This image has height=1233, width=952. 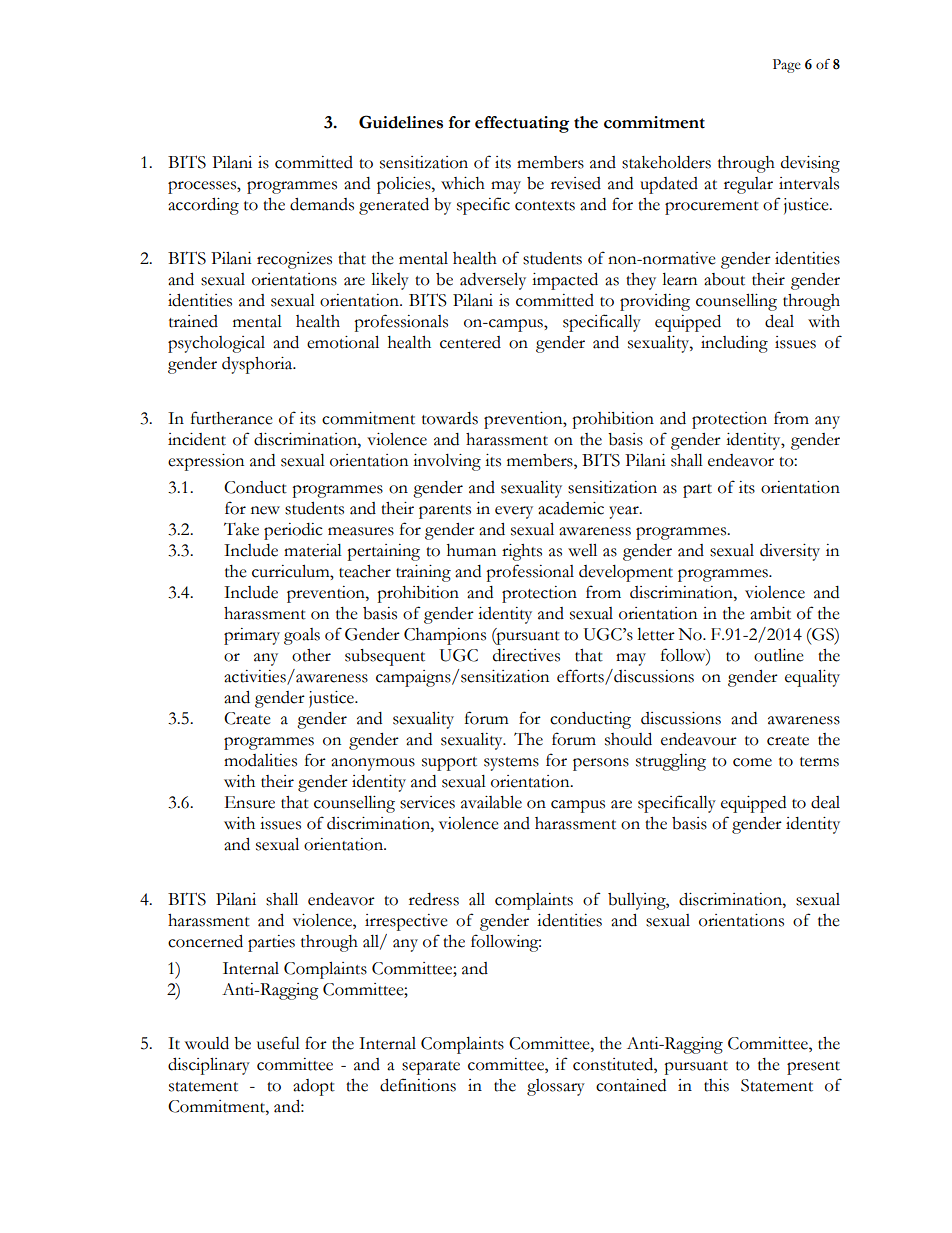 I want to click on glossary, so click(x=556, y=1087).
